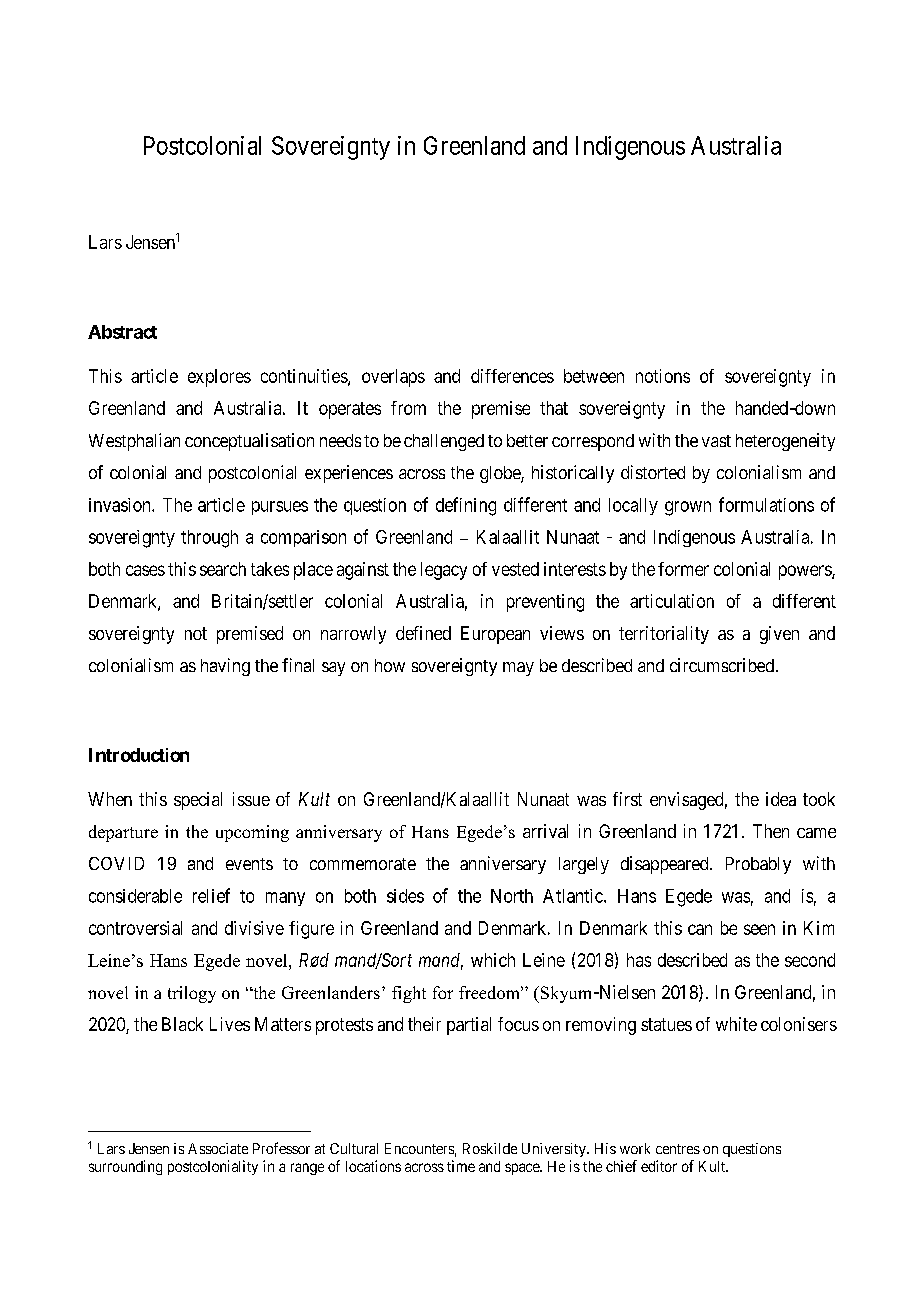  What do you see at coordinates (678, 1149) in the screenshot?
I see `centres` at bounding box center [678, 1149].
